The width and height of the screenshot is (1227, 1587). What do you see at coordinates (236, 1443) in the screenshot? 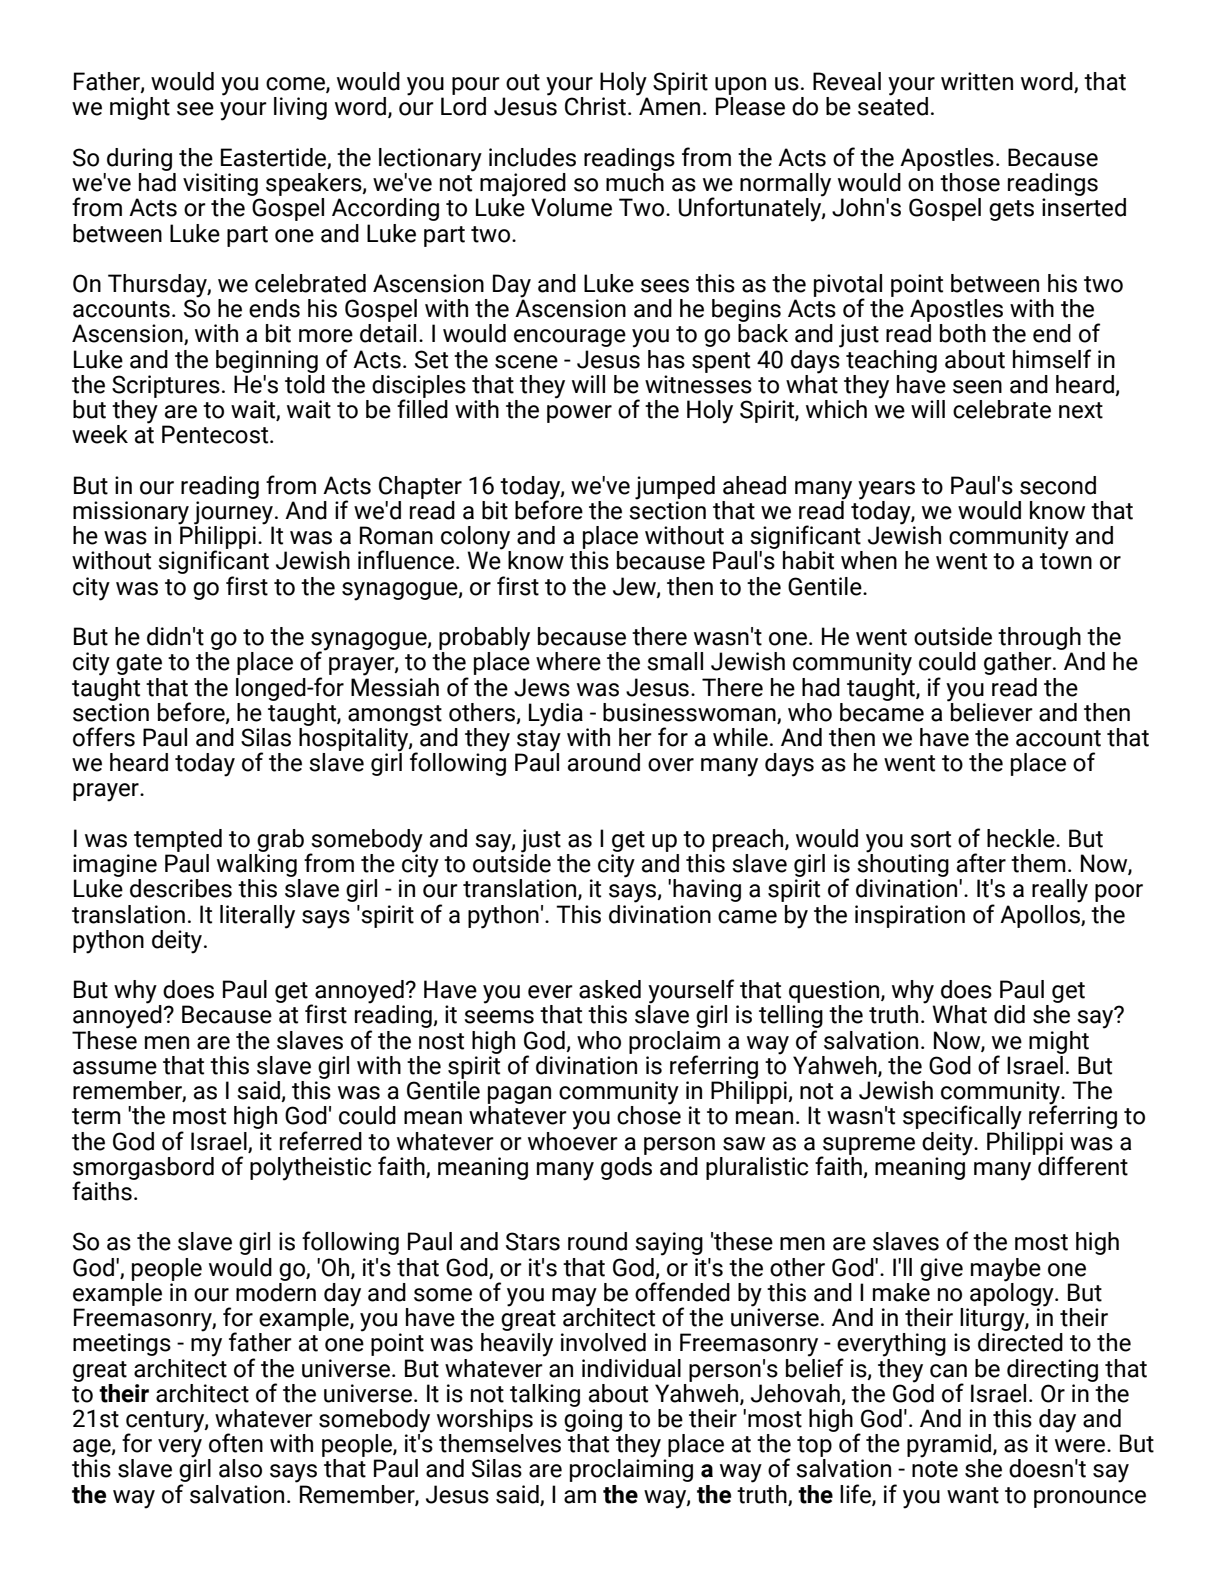
I see `often` at bounding box center [236, 1443].
